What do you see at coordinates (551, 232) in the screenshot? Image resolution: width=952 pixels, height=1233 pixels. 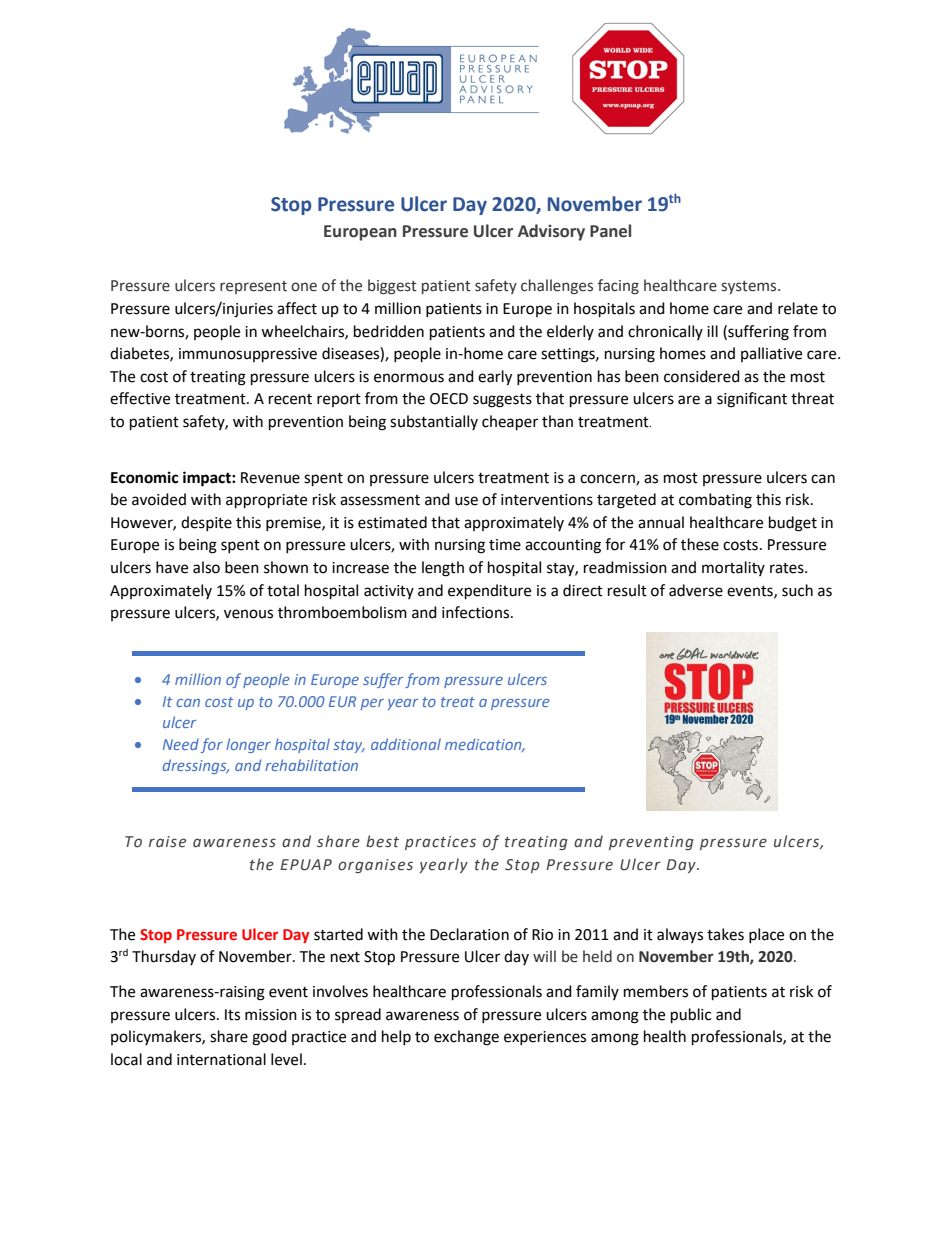 I see `Advisory` at bounding box center [551, 232].
